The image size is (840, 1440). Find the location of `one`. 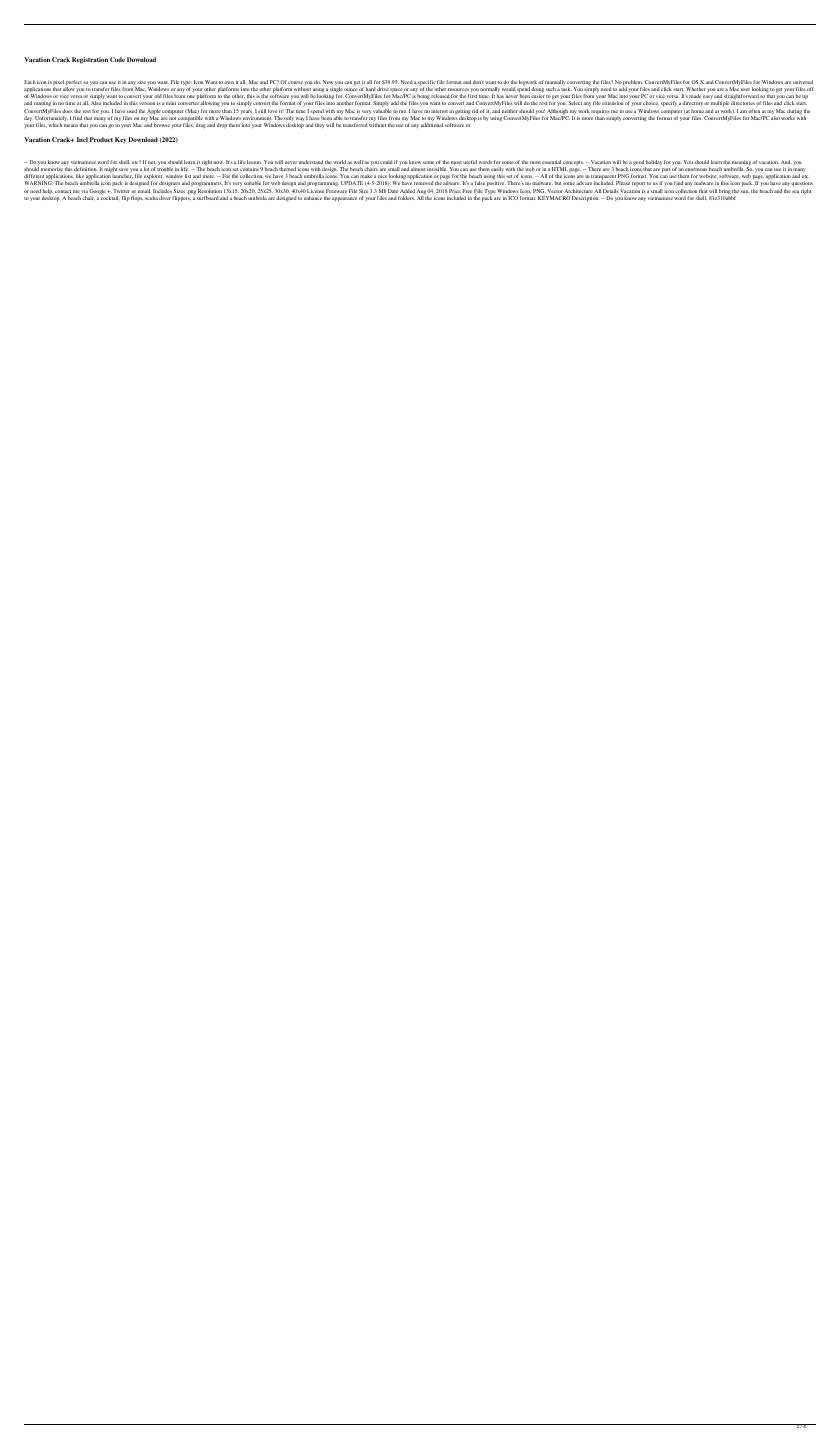

one is located at coordinates (191, 96).
